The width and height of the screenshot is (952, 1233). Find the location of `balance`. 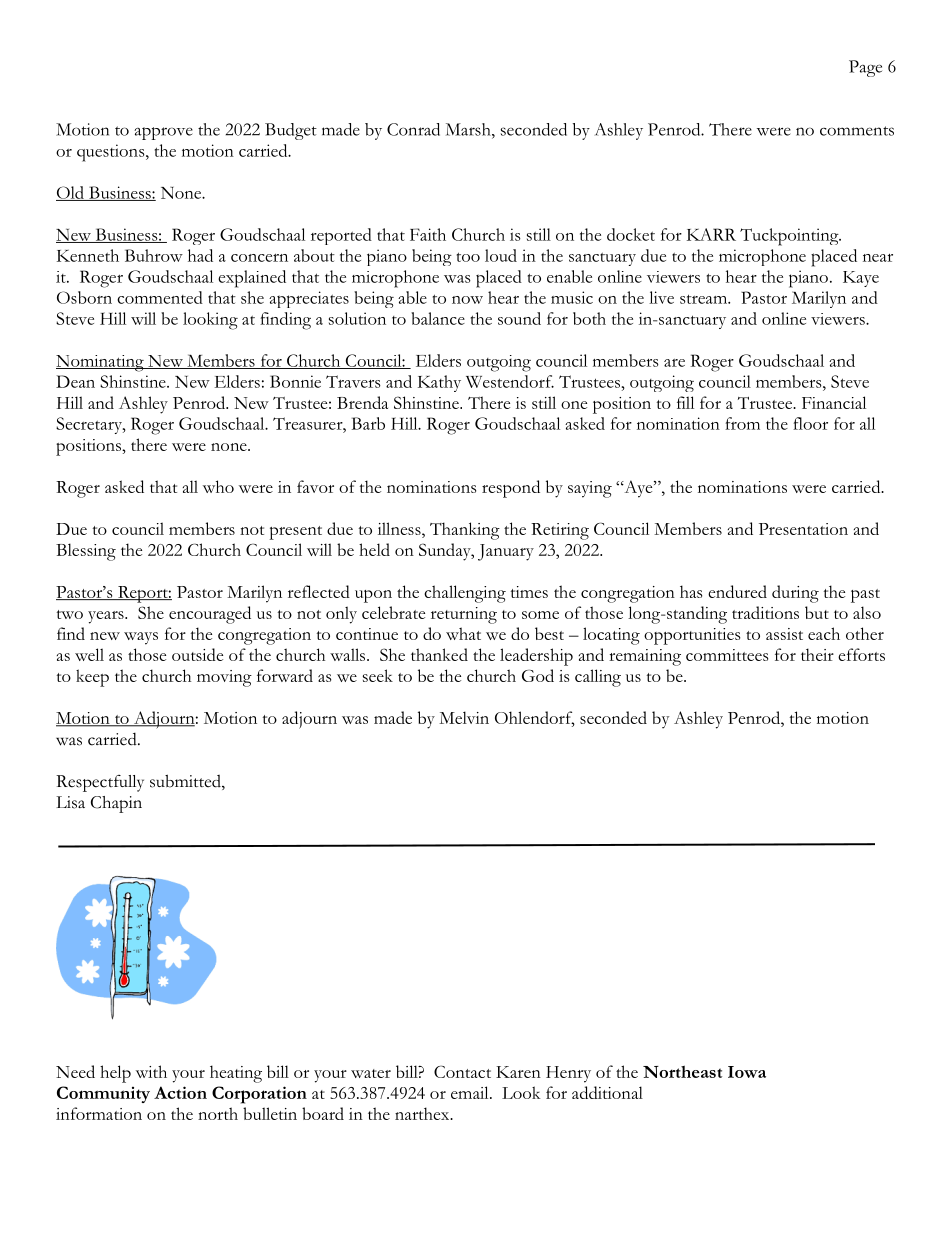

balance is located at coordinates (438, 318).
